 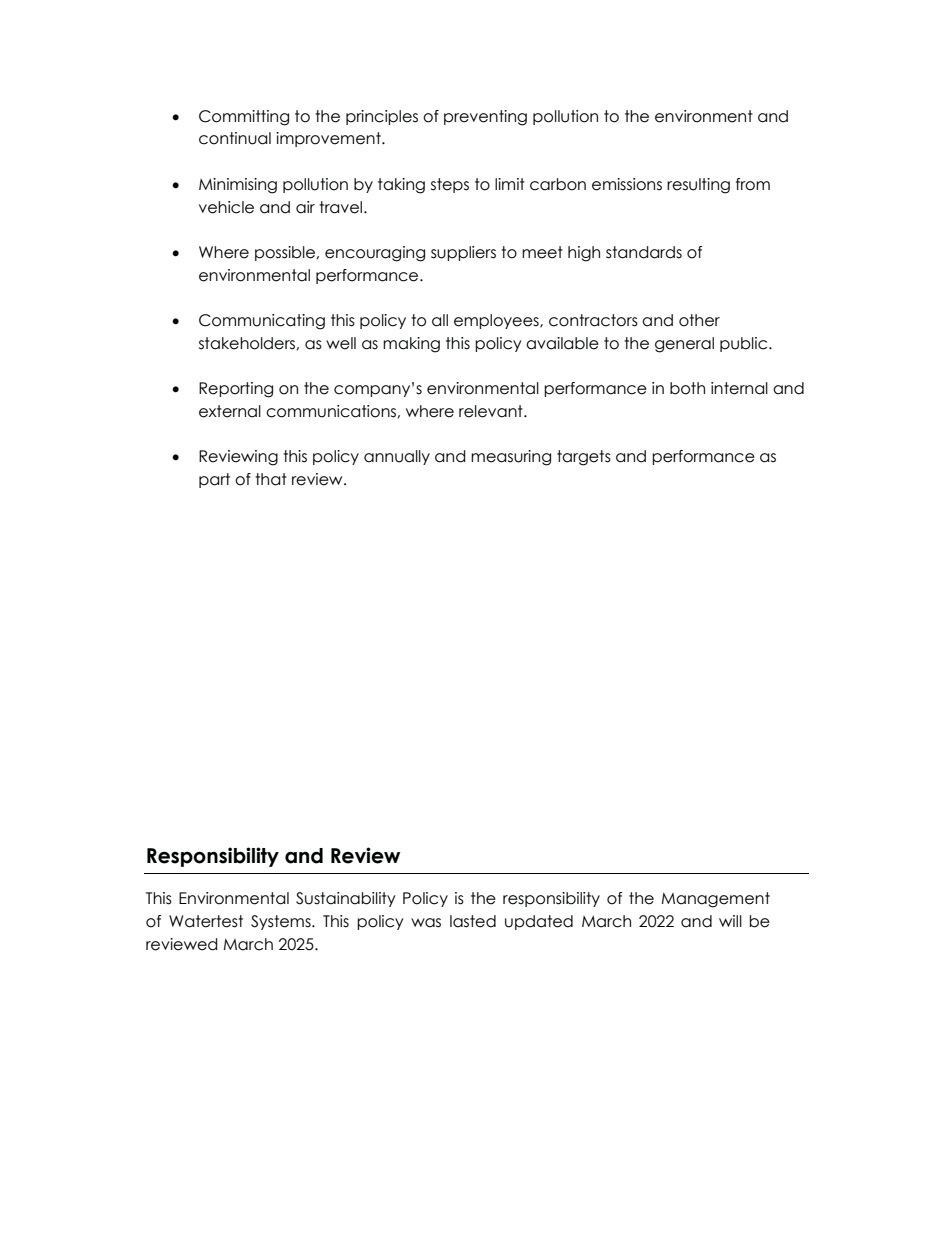 What do you see at coordinates (716, 900) in the document?
I see `Management` at bounding box center [716, 900].
